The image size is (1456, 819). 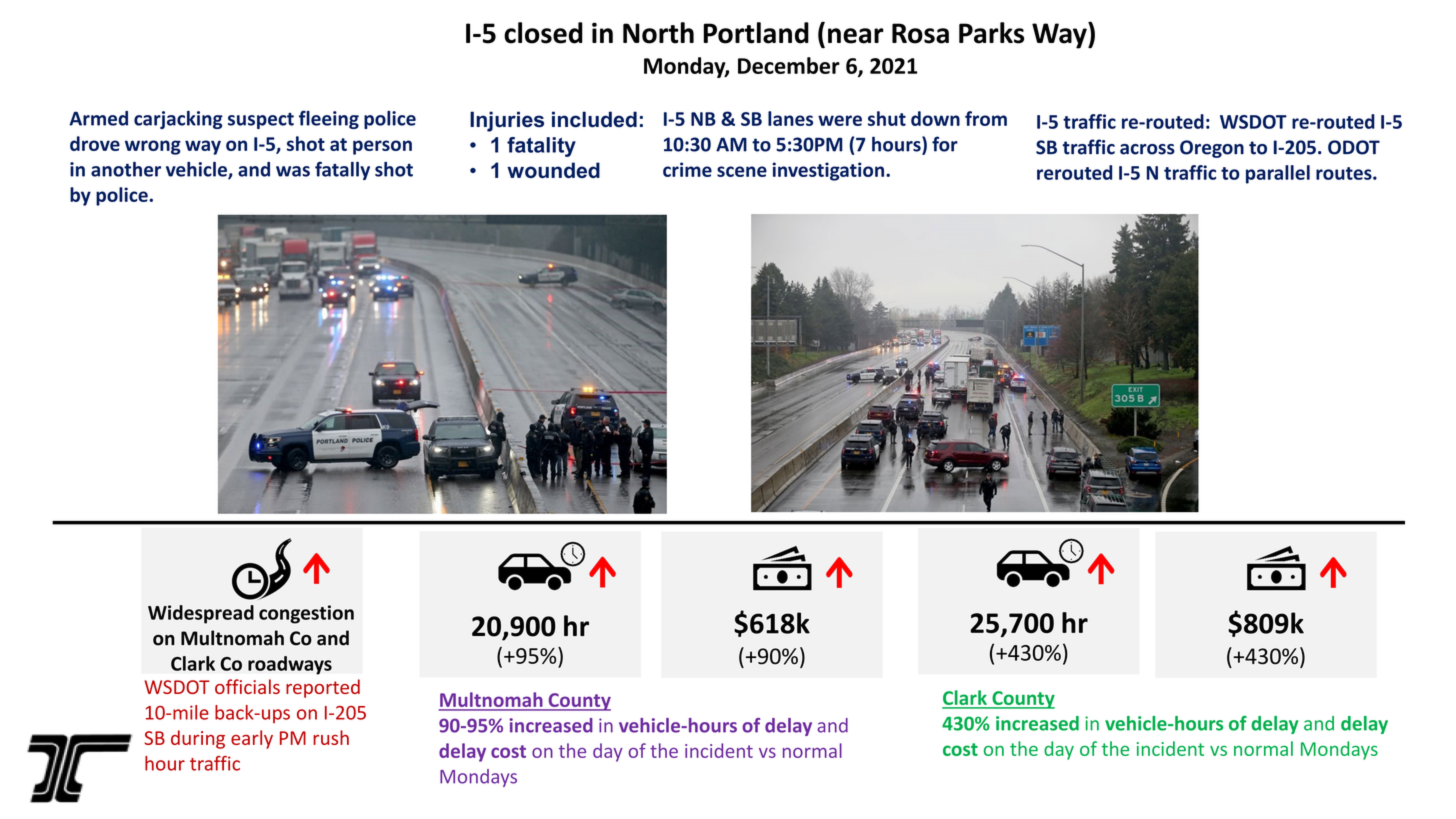 I want to click on rush, so click(x=331, y=737).
